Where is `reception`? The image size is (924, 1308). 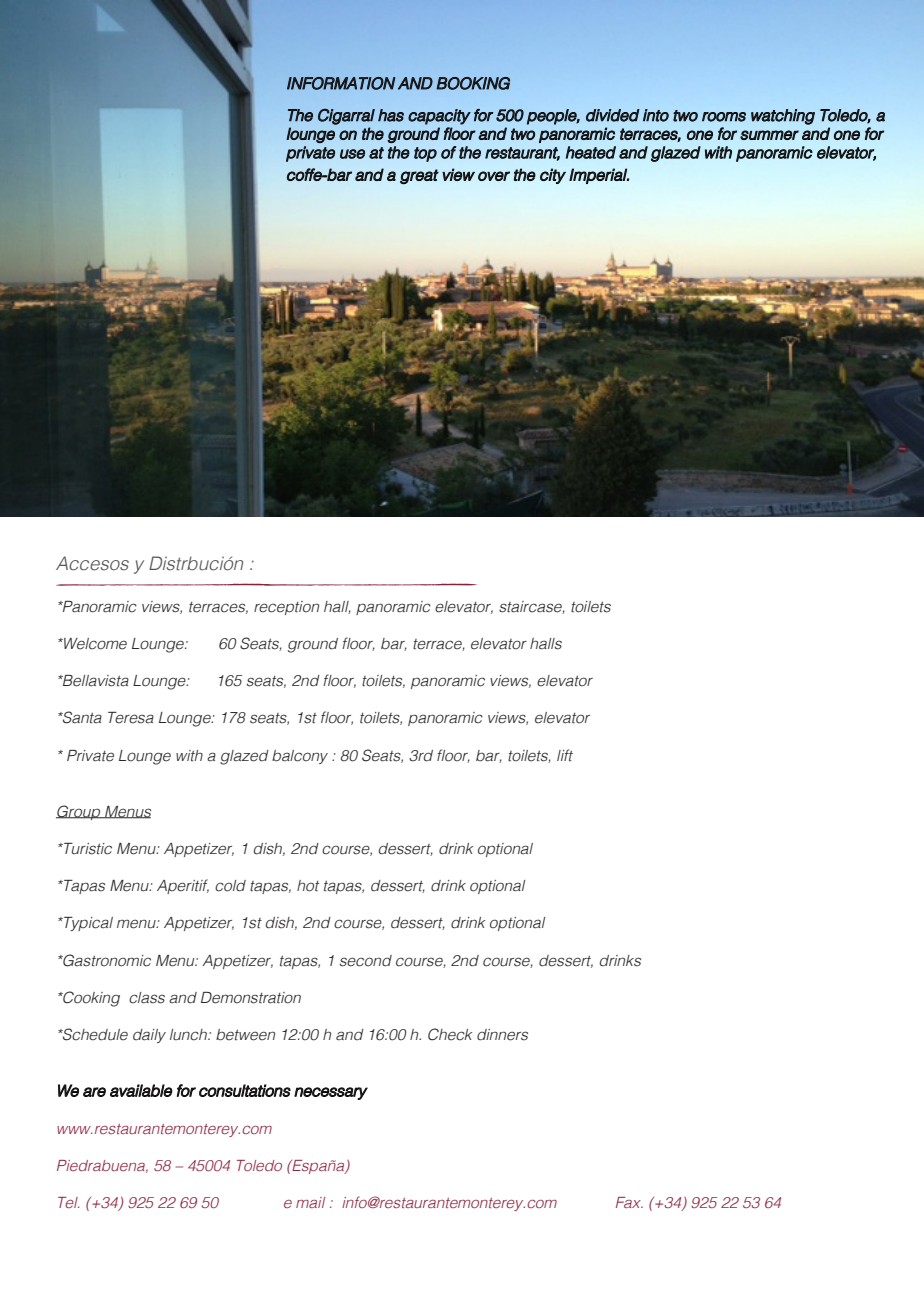 reception is located at coordinates (286, 608).
